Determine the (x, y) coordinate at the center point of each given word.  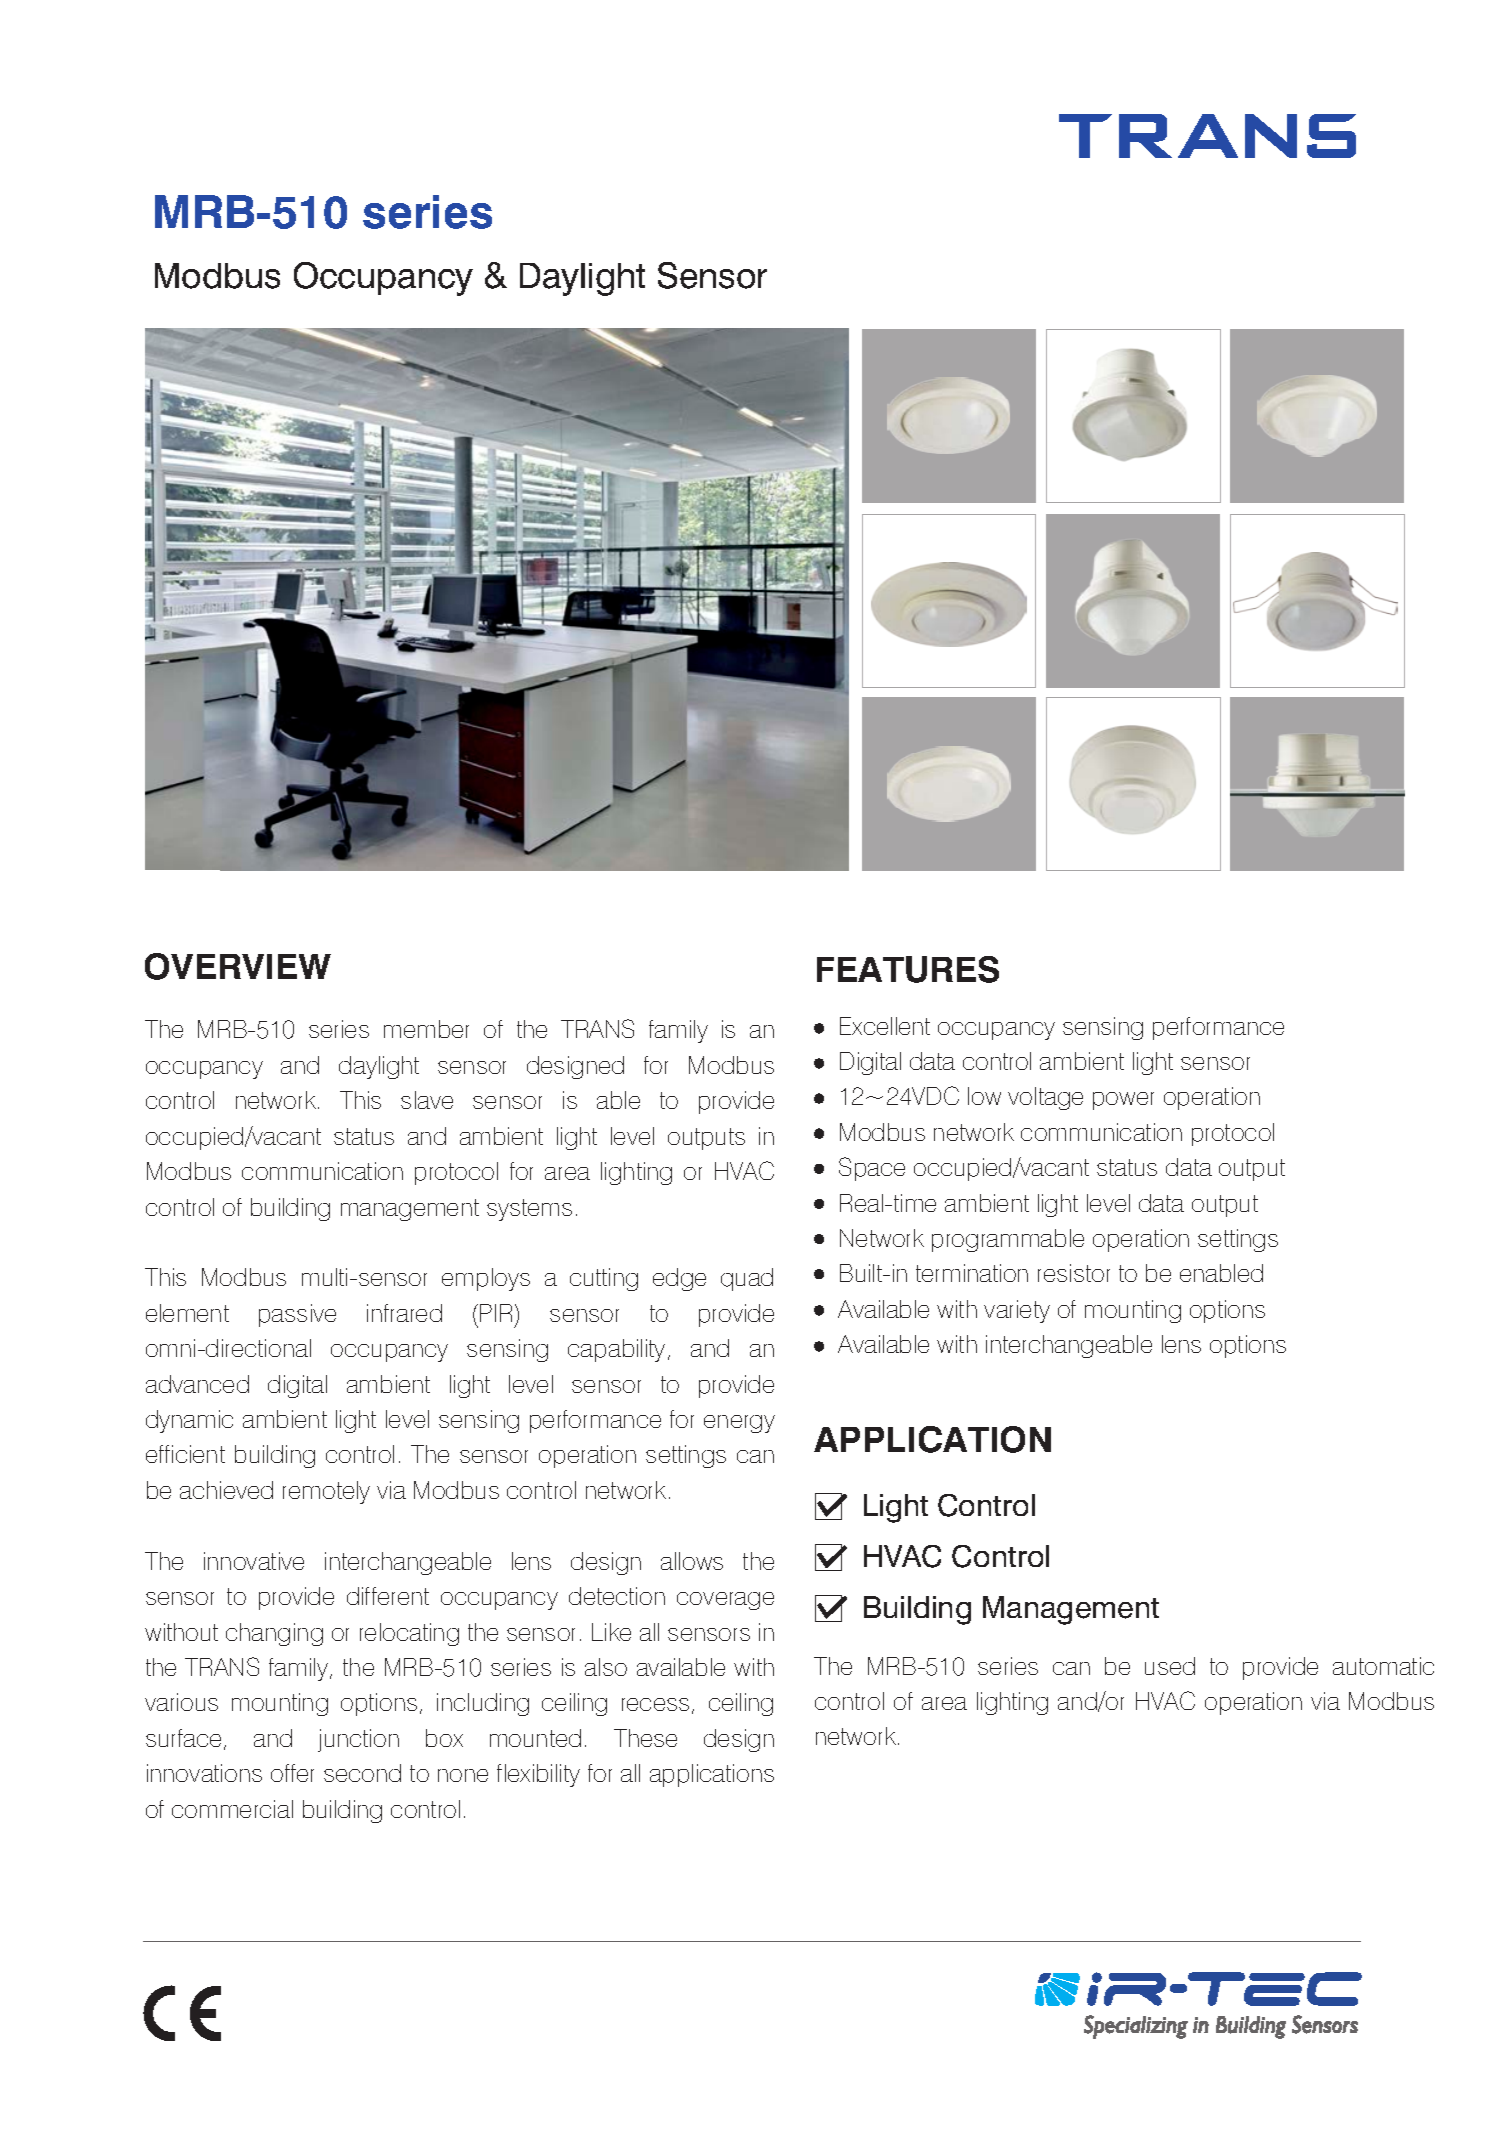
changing (274, 1634)
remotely (326, 1492)
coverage (725, 1601)
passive (297, 1315)
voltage (1045, 1098)
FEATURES (908, 969)
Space (872, 1169)
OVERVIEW (238, 966)
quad (747, 1279)
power (1123, 1101)
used (1170, 1666)
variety (1017, 1311)
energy (739, 1424)
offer (292, 1773)
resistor (1074, 1273)
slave (427, 1100)
